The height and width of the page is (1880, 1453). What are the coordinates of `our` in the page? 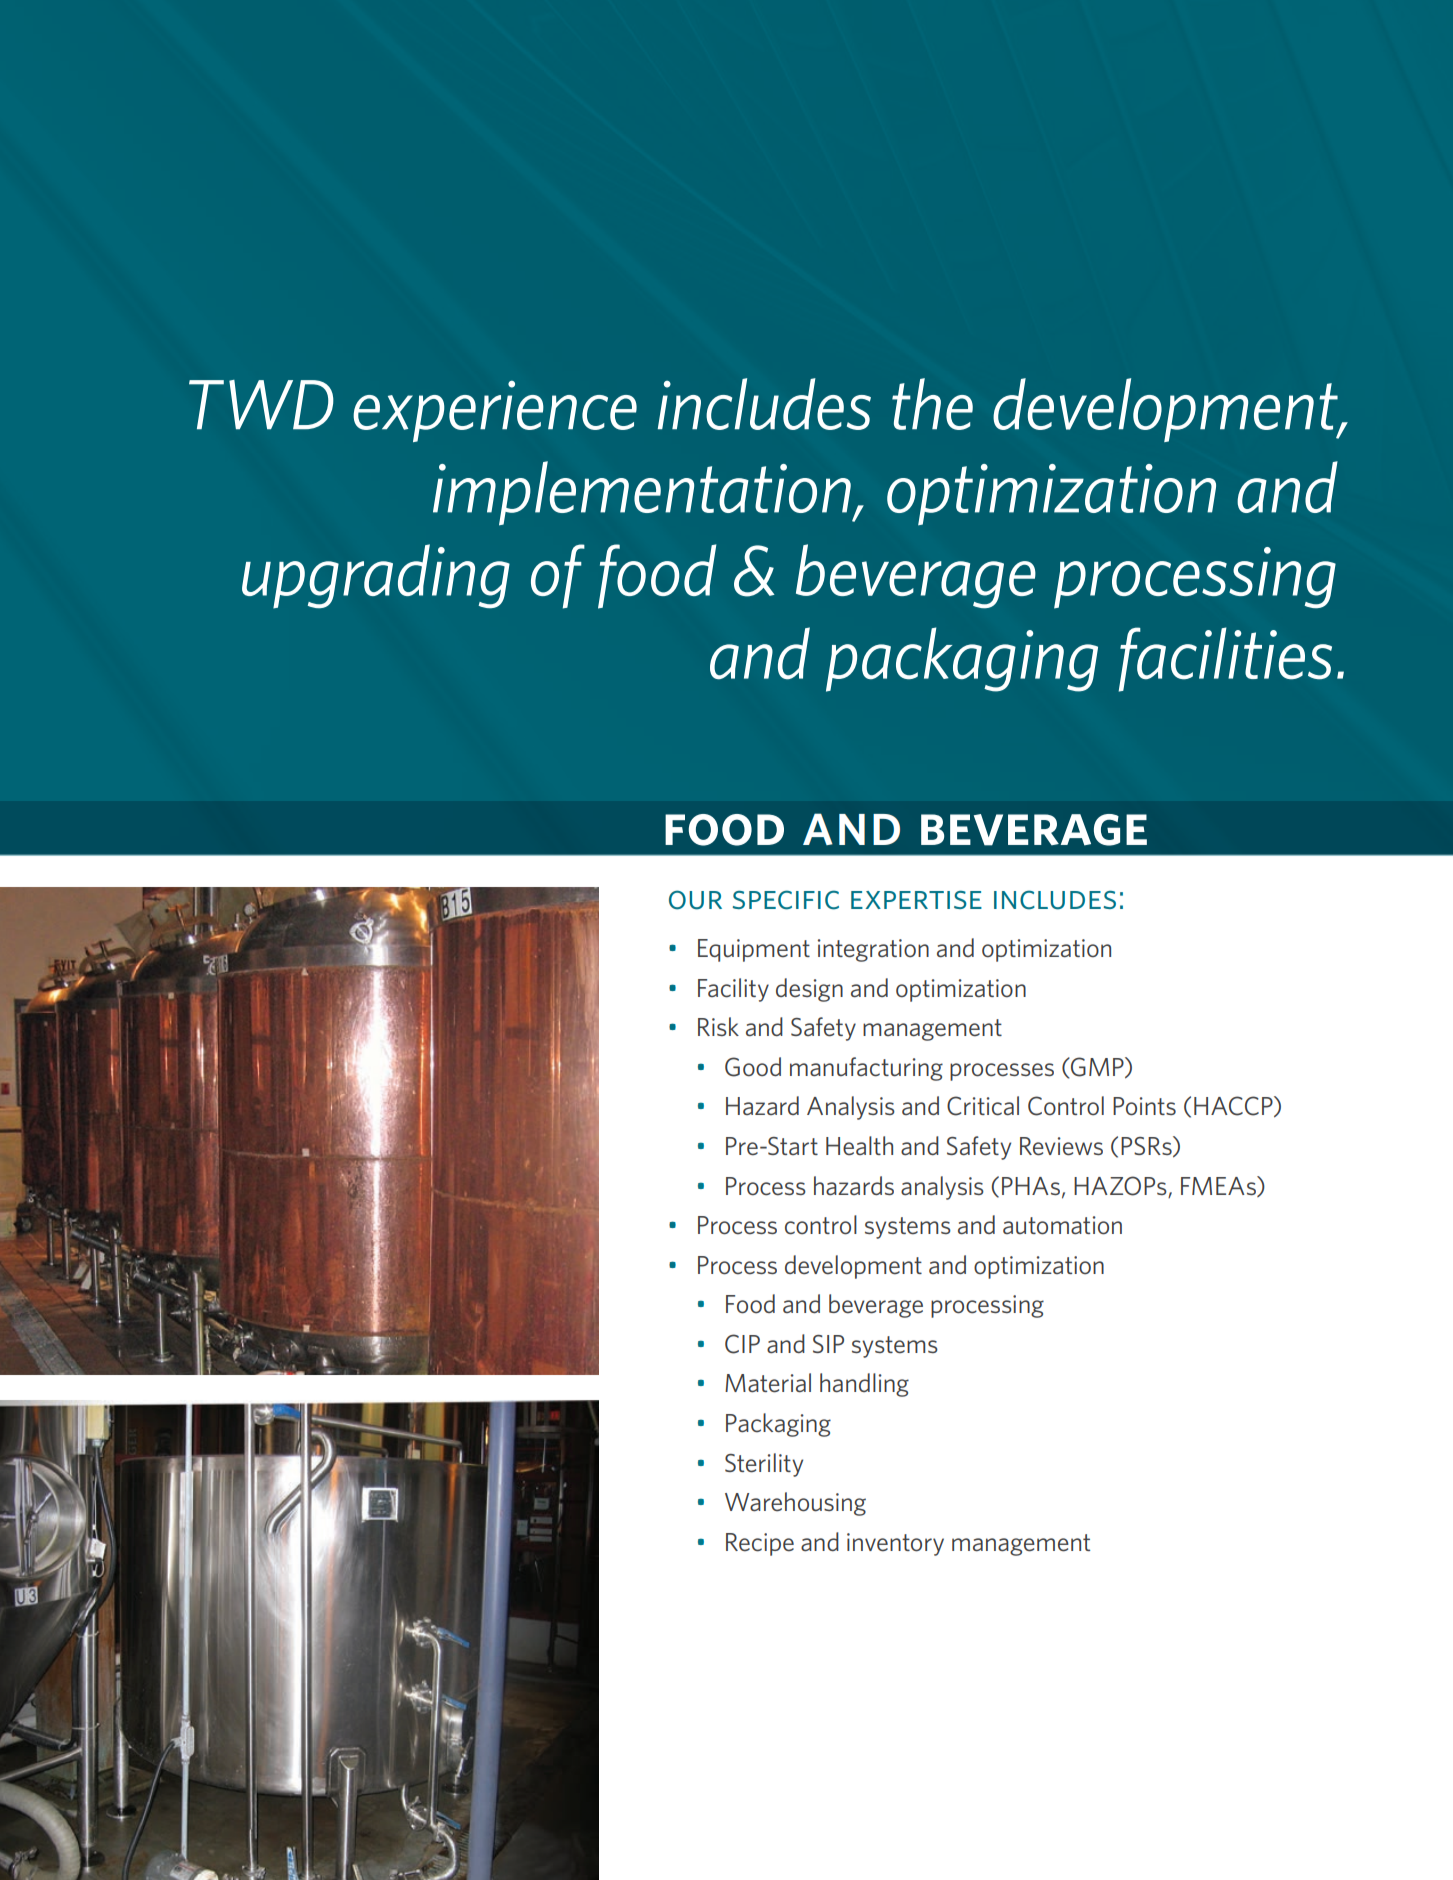 It's located at (695, 900).
